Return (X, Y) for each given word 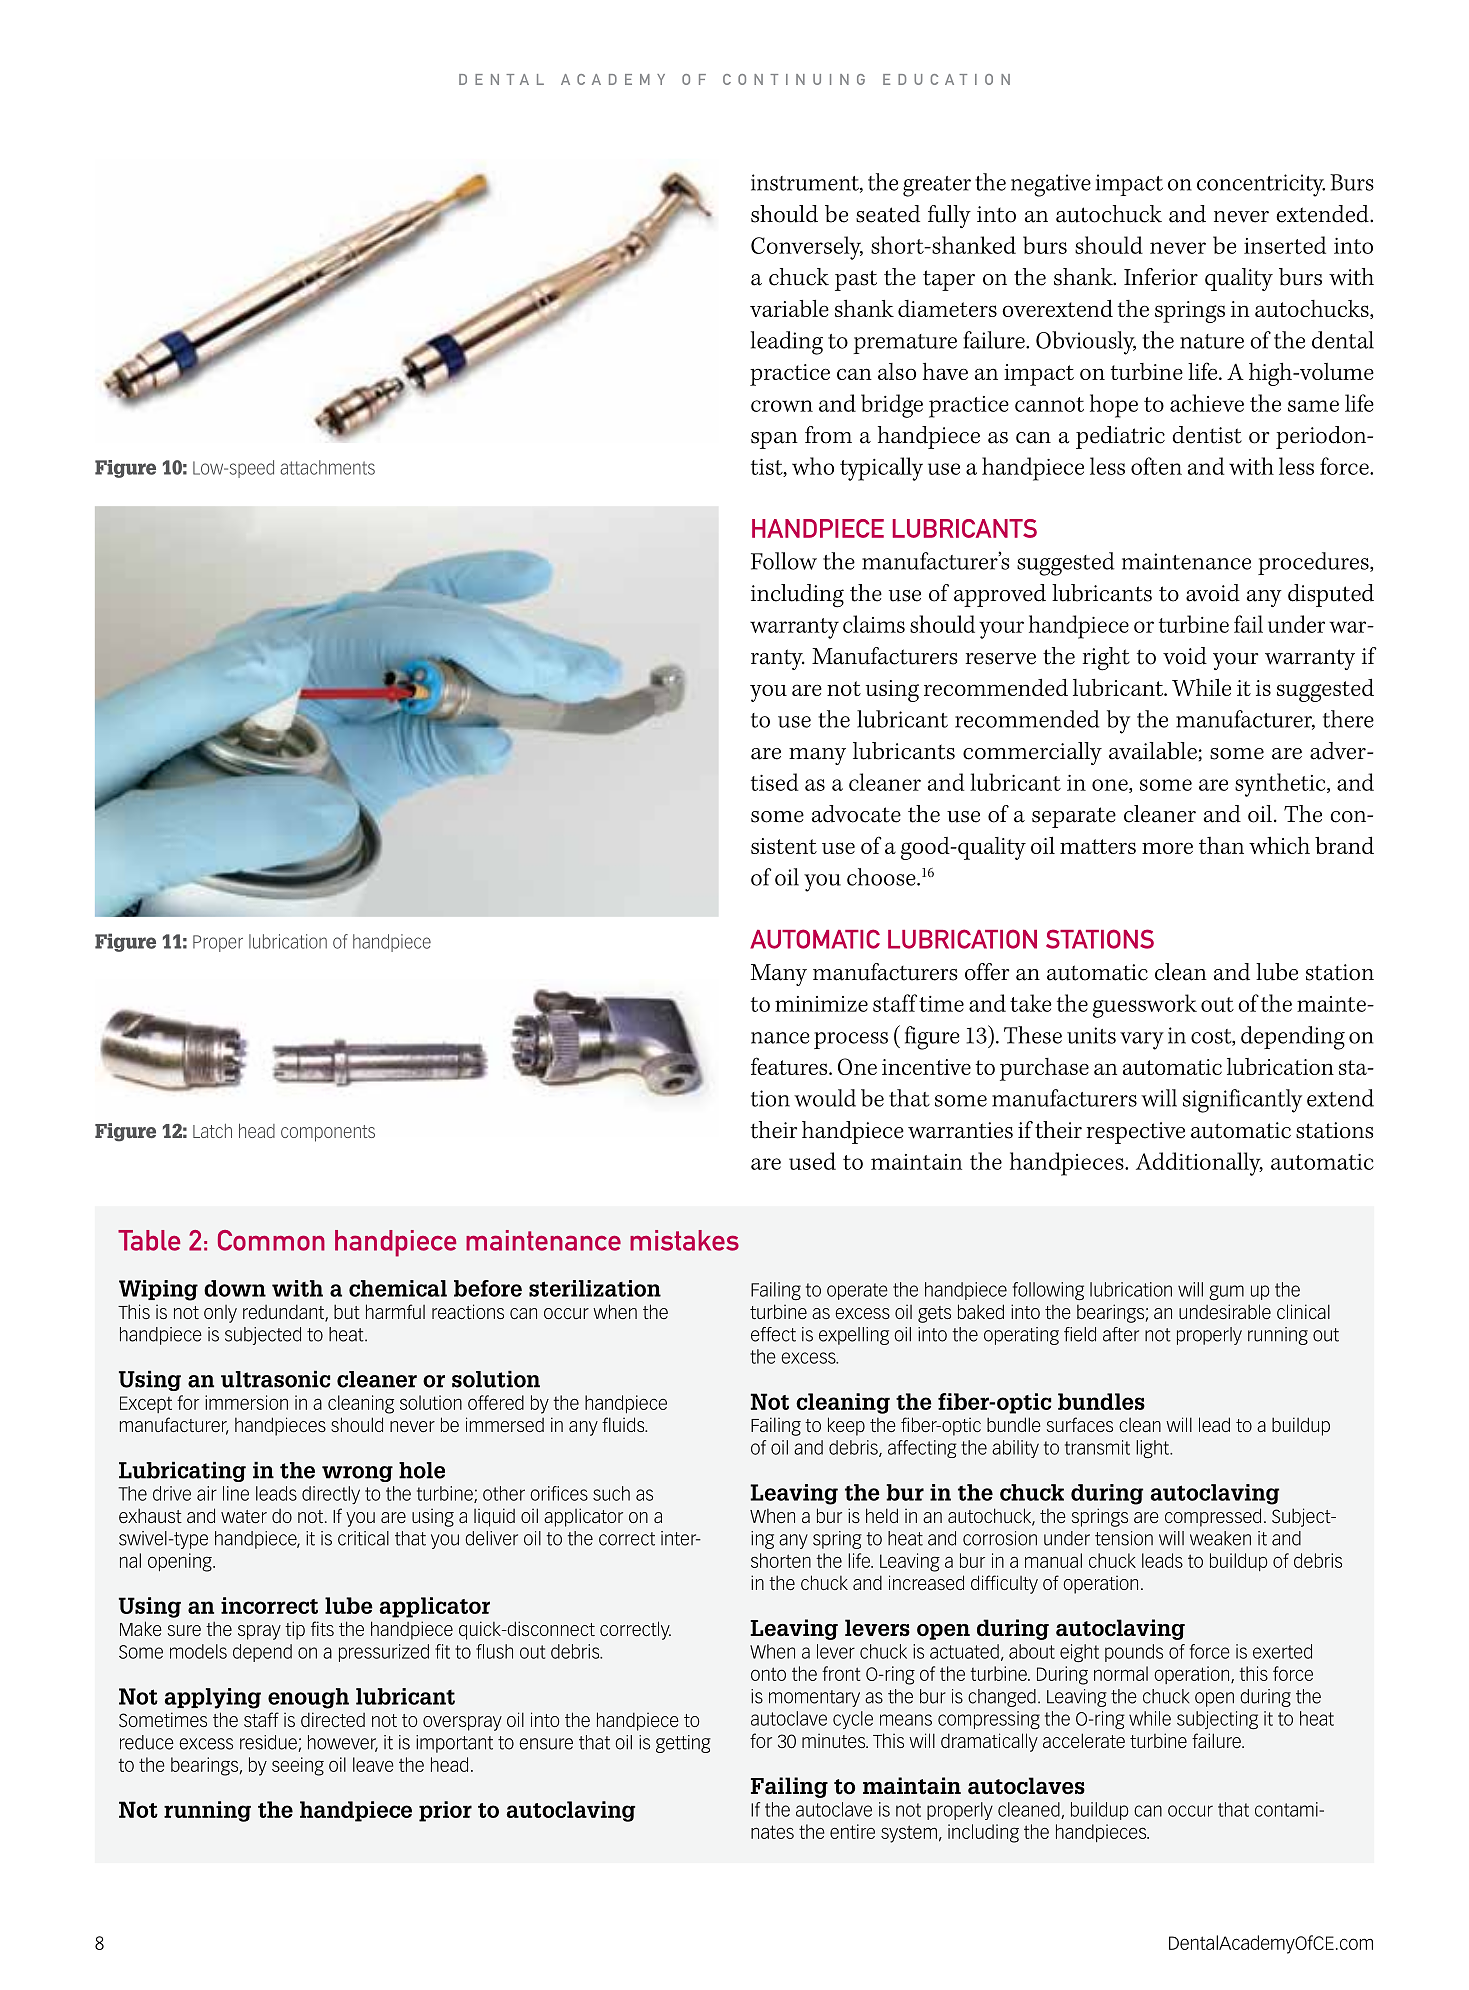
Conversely (807, 248)
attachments (327, 467)
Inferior (1161, 277)
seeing (298, 1766)
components (328, 1133)
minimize (821, 1004)
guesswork (1145, 1006)
